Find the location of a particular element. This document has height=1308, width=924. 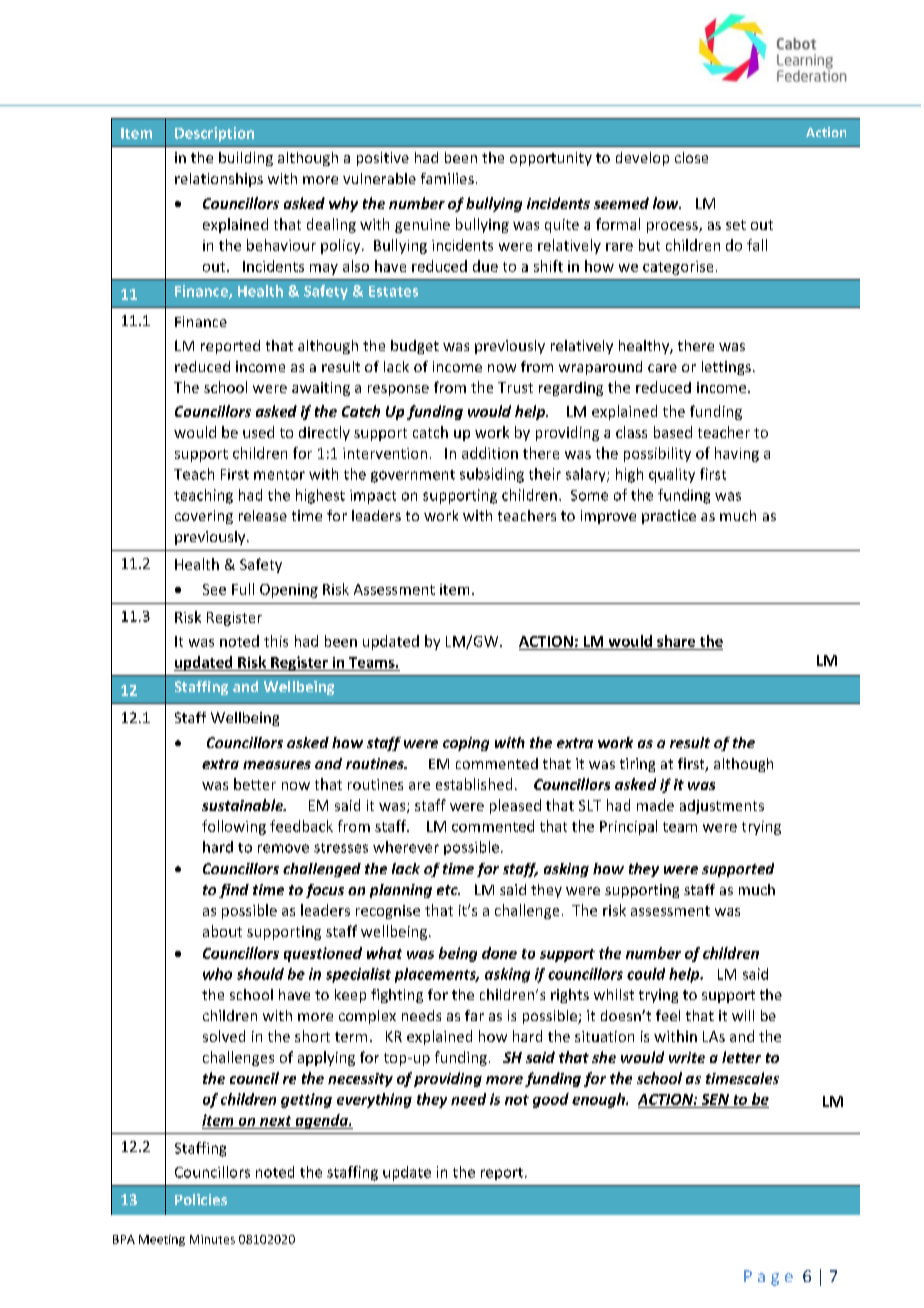

close is located at coordinates (691, 157).
